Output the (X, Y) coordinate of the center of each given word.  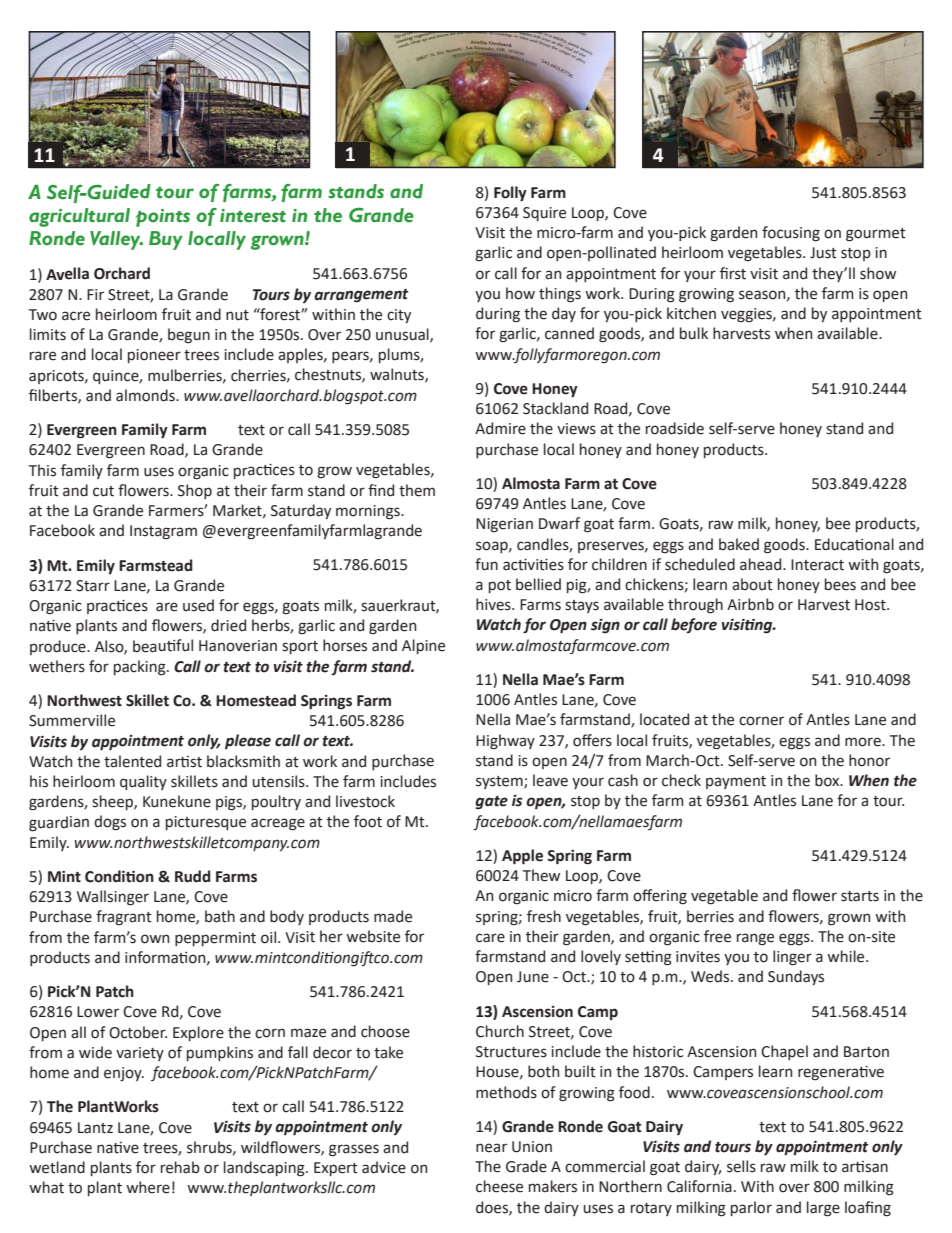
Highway (505, 742)
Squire (544, 214)
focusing (791, 234)
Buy (166, 240)
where (148, 1187)
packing (141, 668)
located (664, 719)
